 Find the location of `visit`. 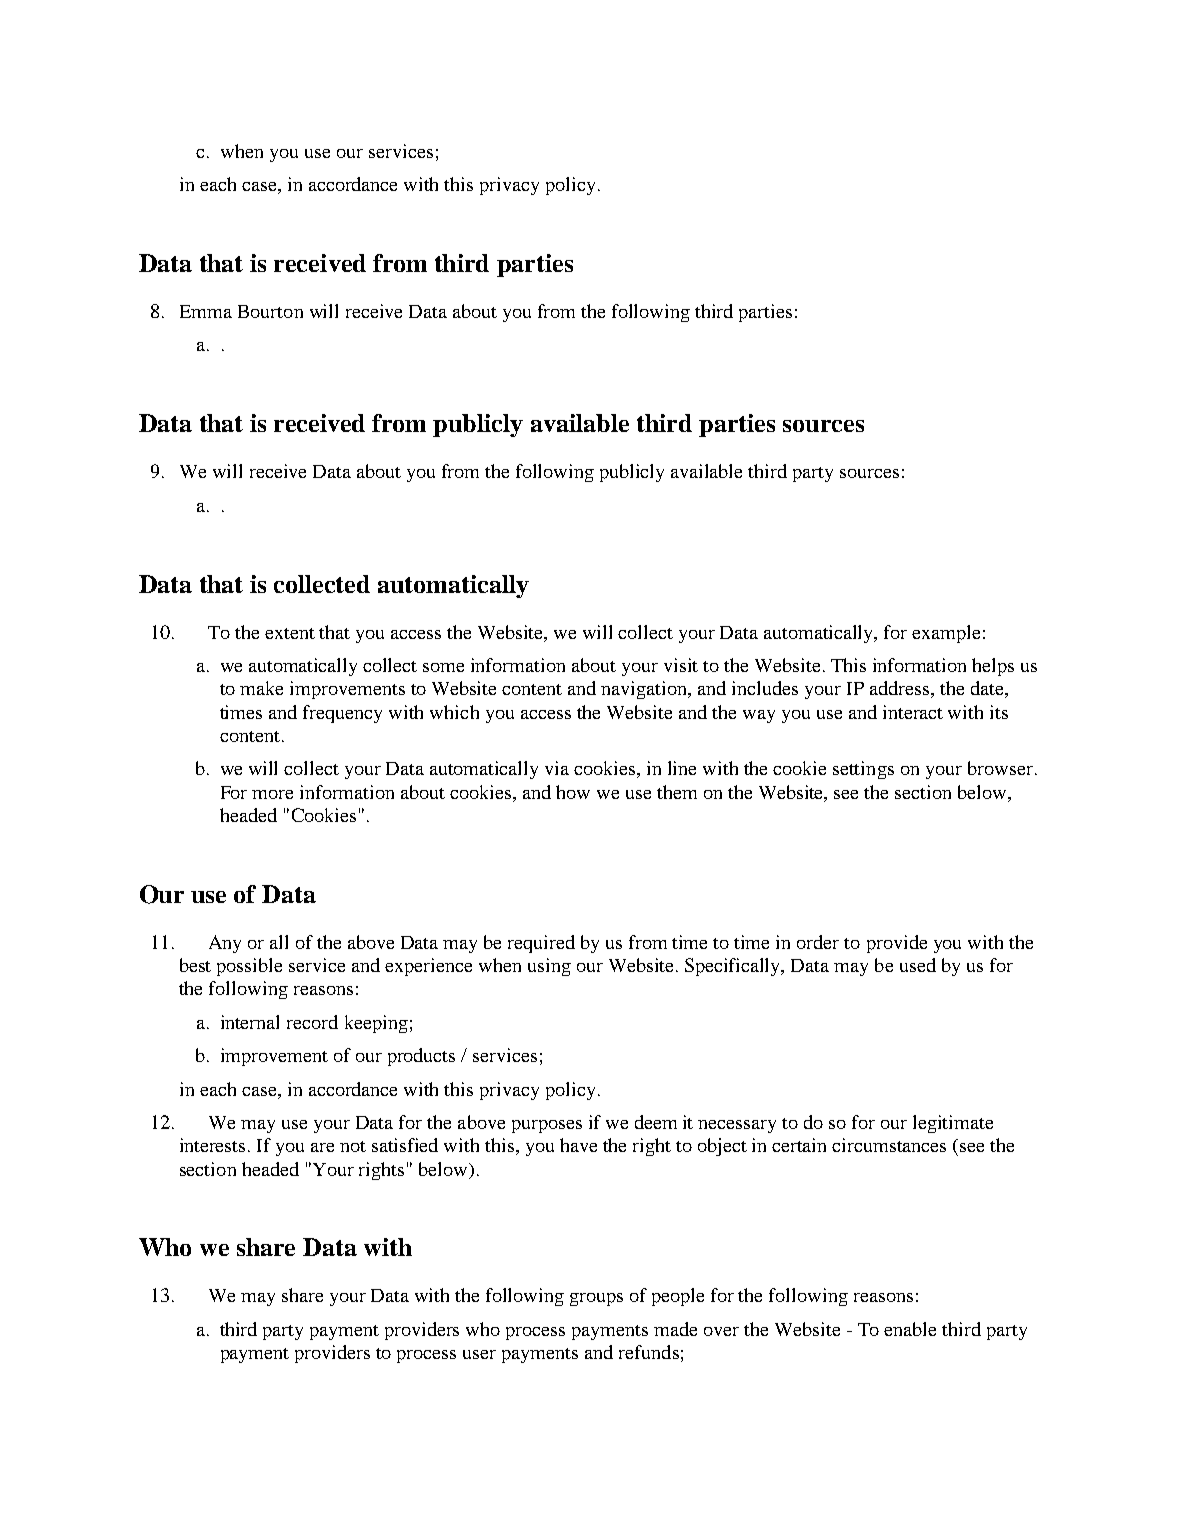

visit is located at coordinates (681, 665).
